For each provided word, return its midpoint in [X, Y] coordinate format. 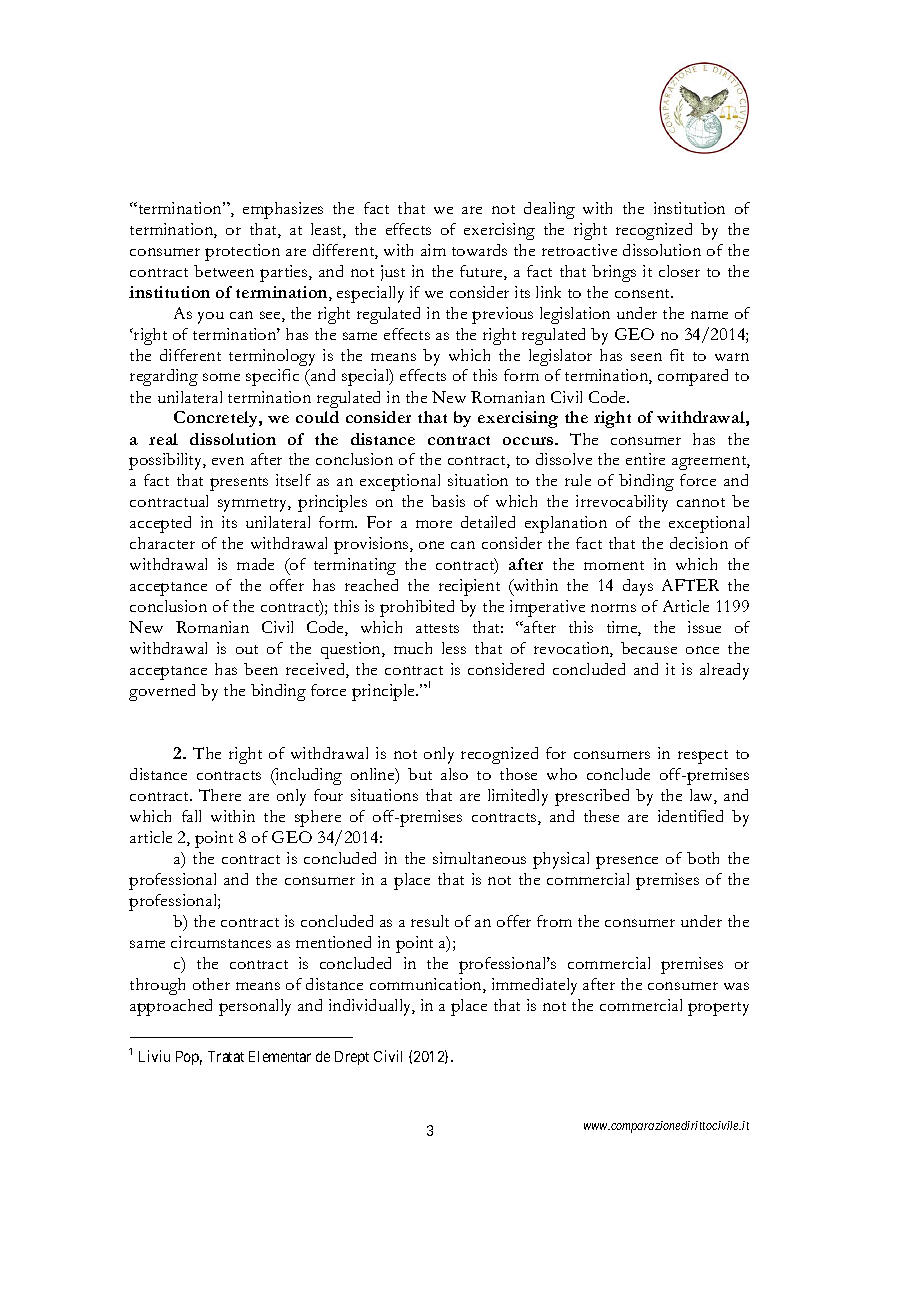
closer [679, 271]
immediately [534, 986]
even [228, 461]
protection [242, 252]
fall [191, 816]
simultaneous [479, 858]
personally [255, 1007]
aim [433, 250]
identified [690, 816]
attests [437, 628]
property [718, 1009]
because [649, 648]
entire [645, 459]
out [247, 649]
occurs [529, 441]
